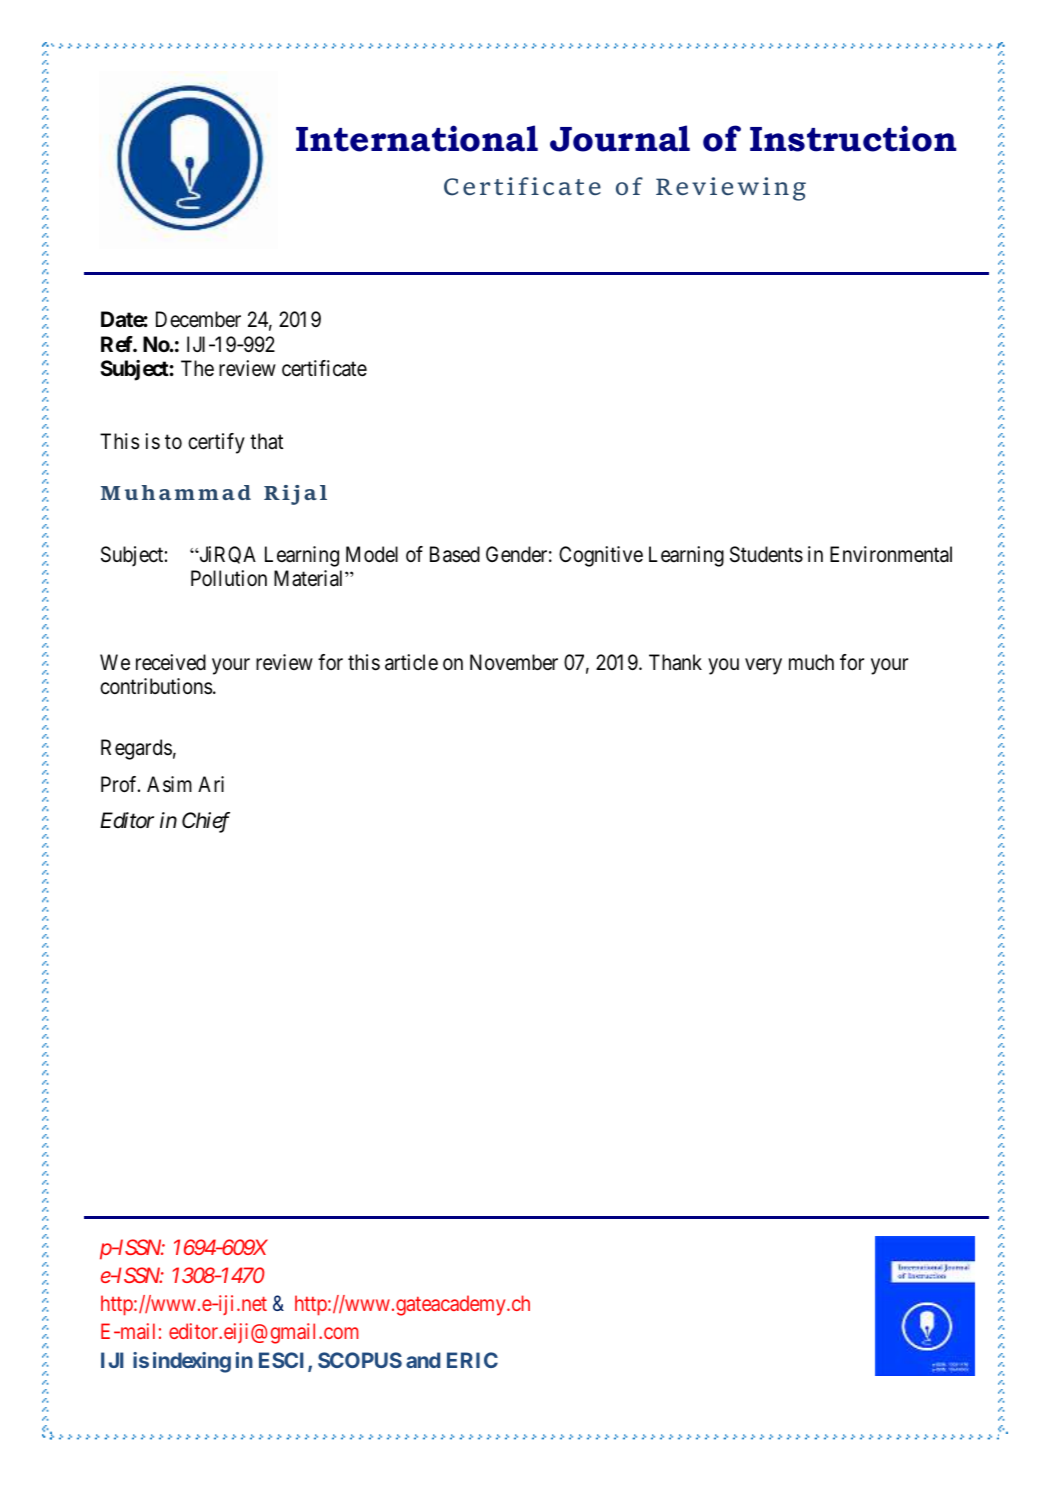 This document has height=1485, width=1050. What do you see at coordinates (853, 138) in the document?
I see `Instruction` at bounding box center [853, 138].
